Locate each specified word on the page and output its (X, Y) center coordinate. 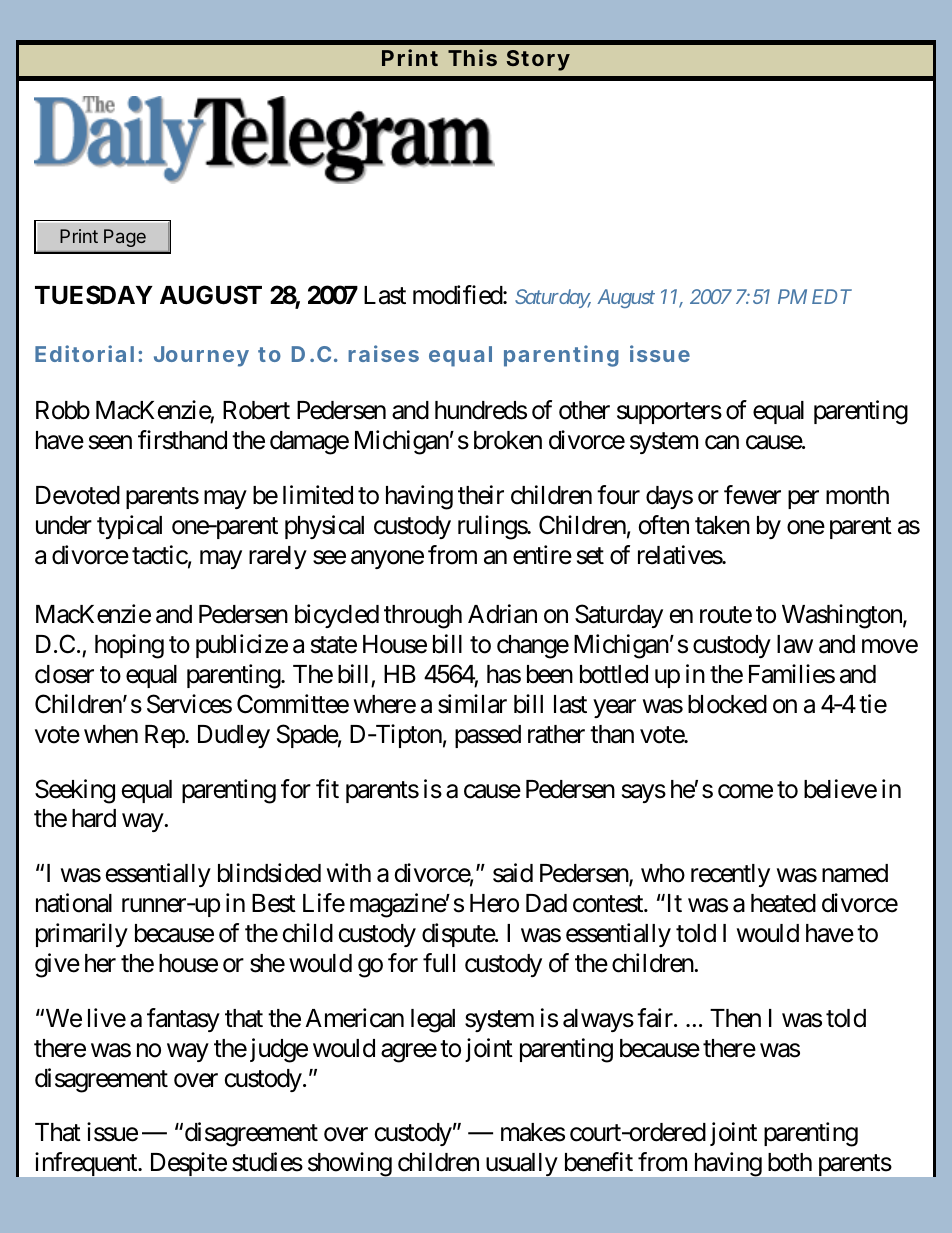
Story (538, 60)
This (472, 57)
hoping (129, 646)
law (795, 644)
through (423, 617)
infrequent (87, 1164)
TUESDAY (94, 295)
